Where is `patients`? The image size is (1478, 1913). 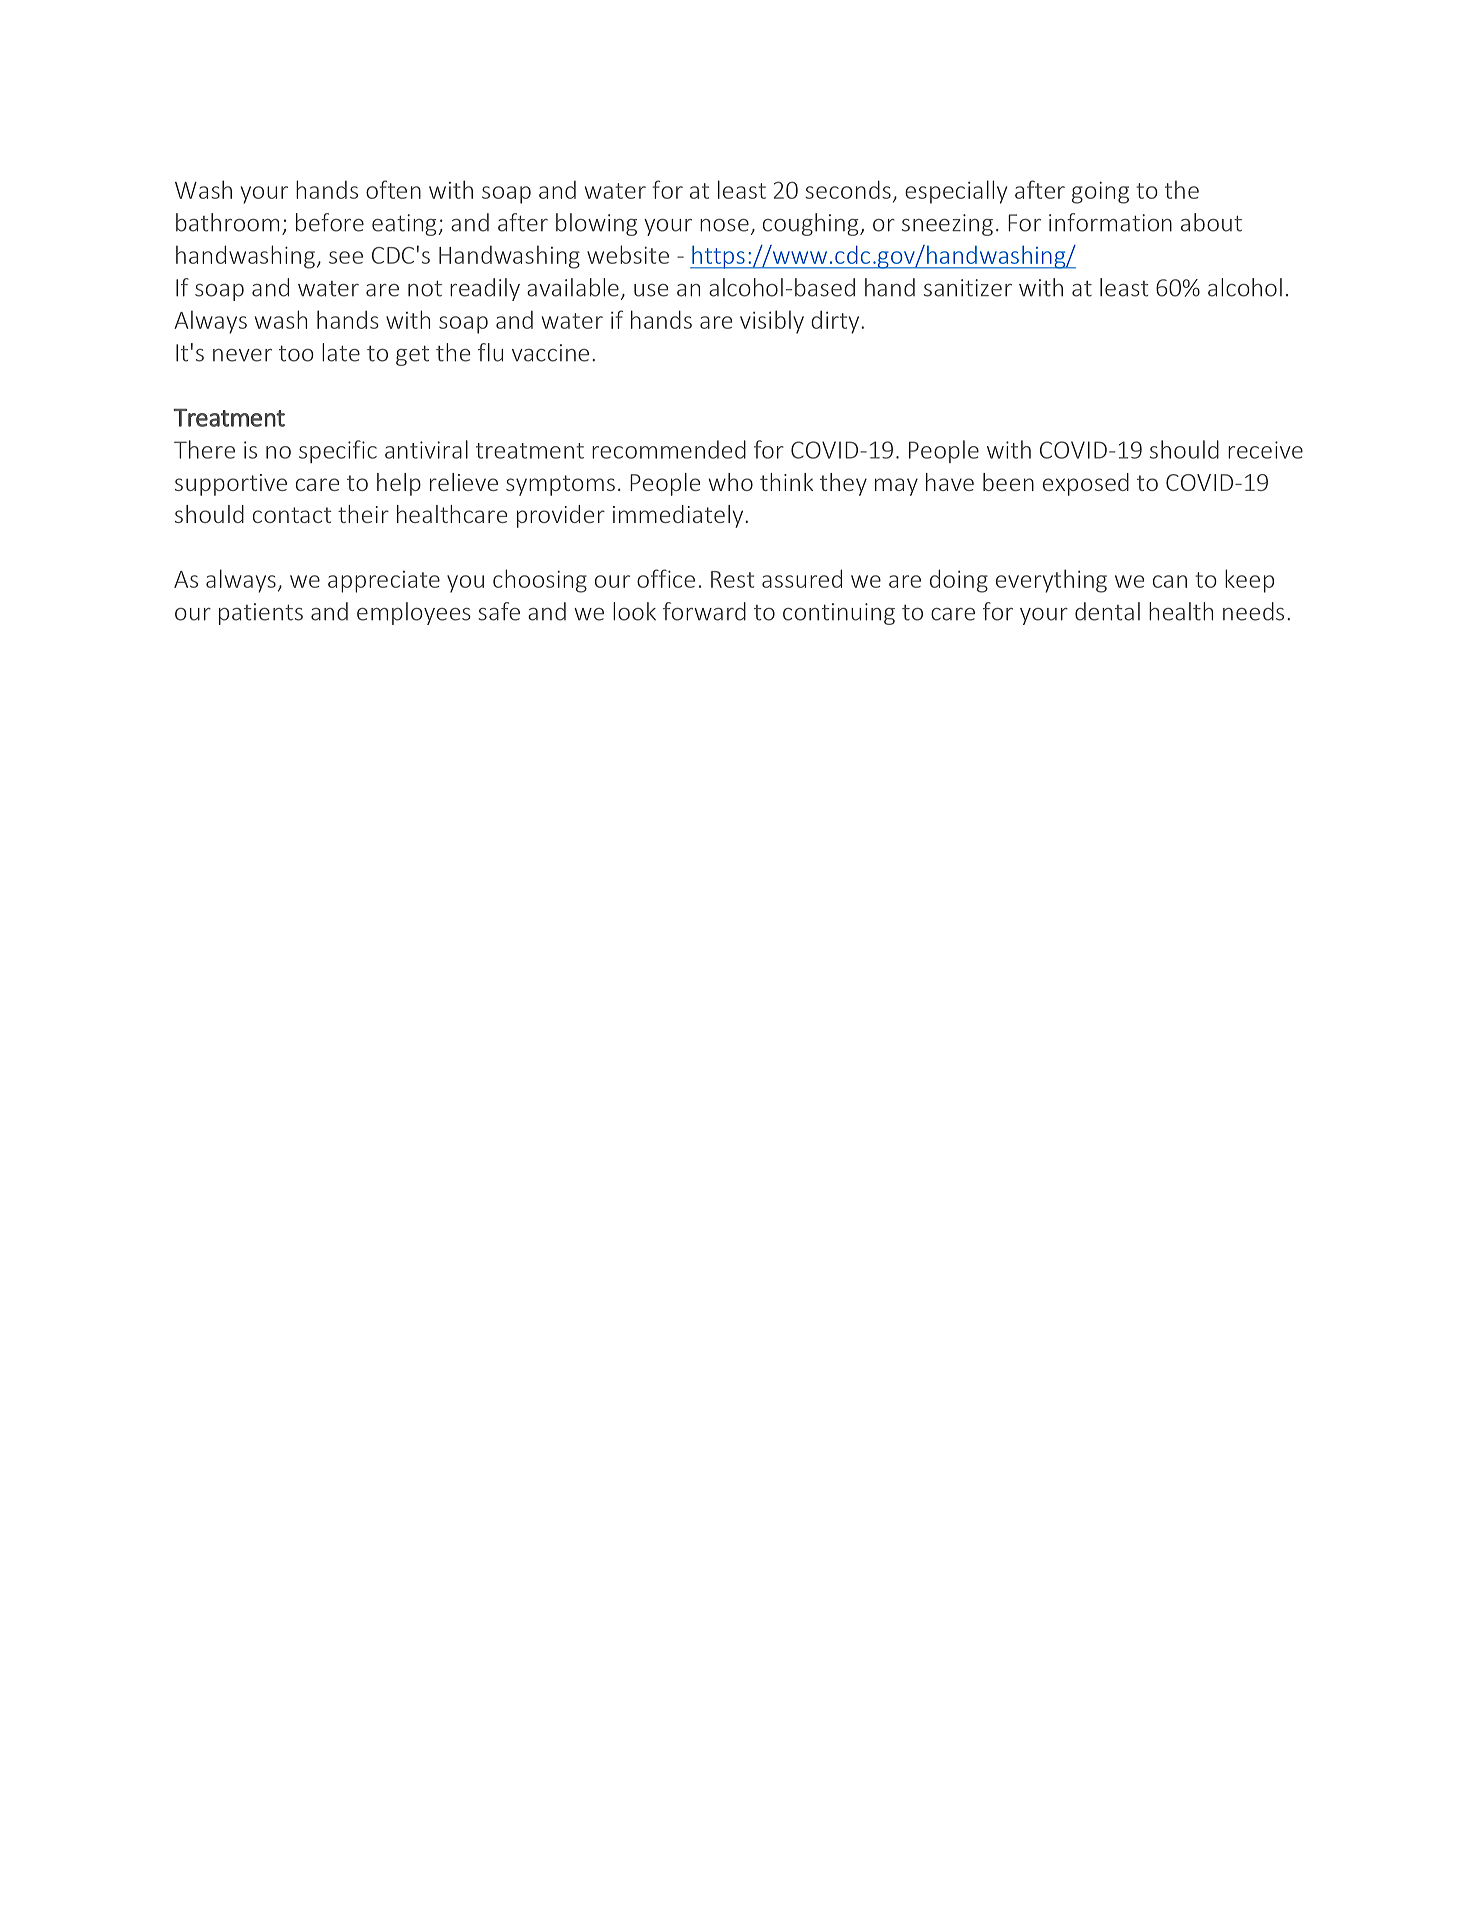
patients is located at coordinates (261, 614).
